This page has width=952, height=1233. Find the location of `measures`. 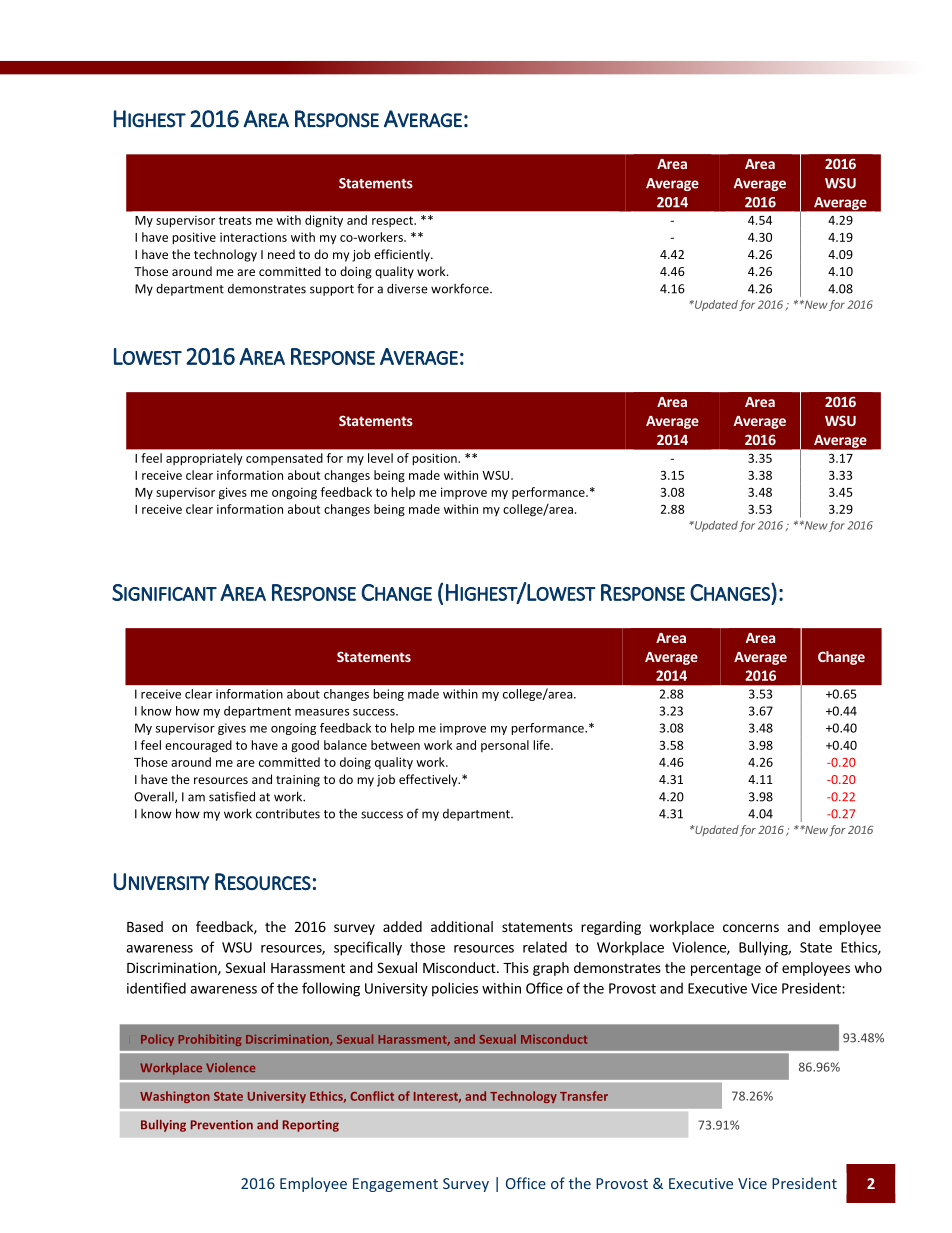

measures is located at coordinates (322, 712).
